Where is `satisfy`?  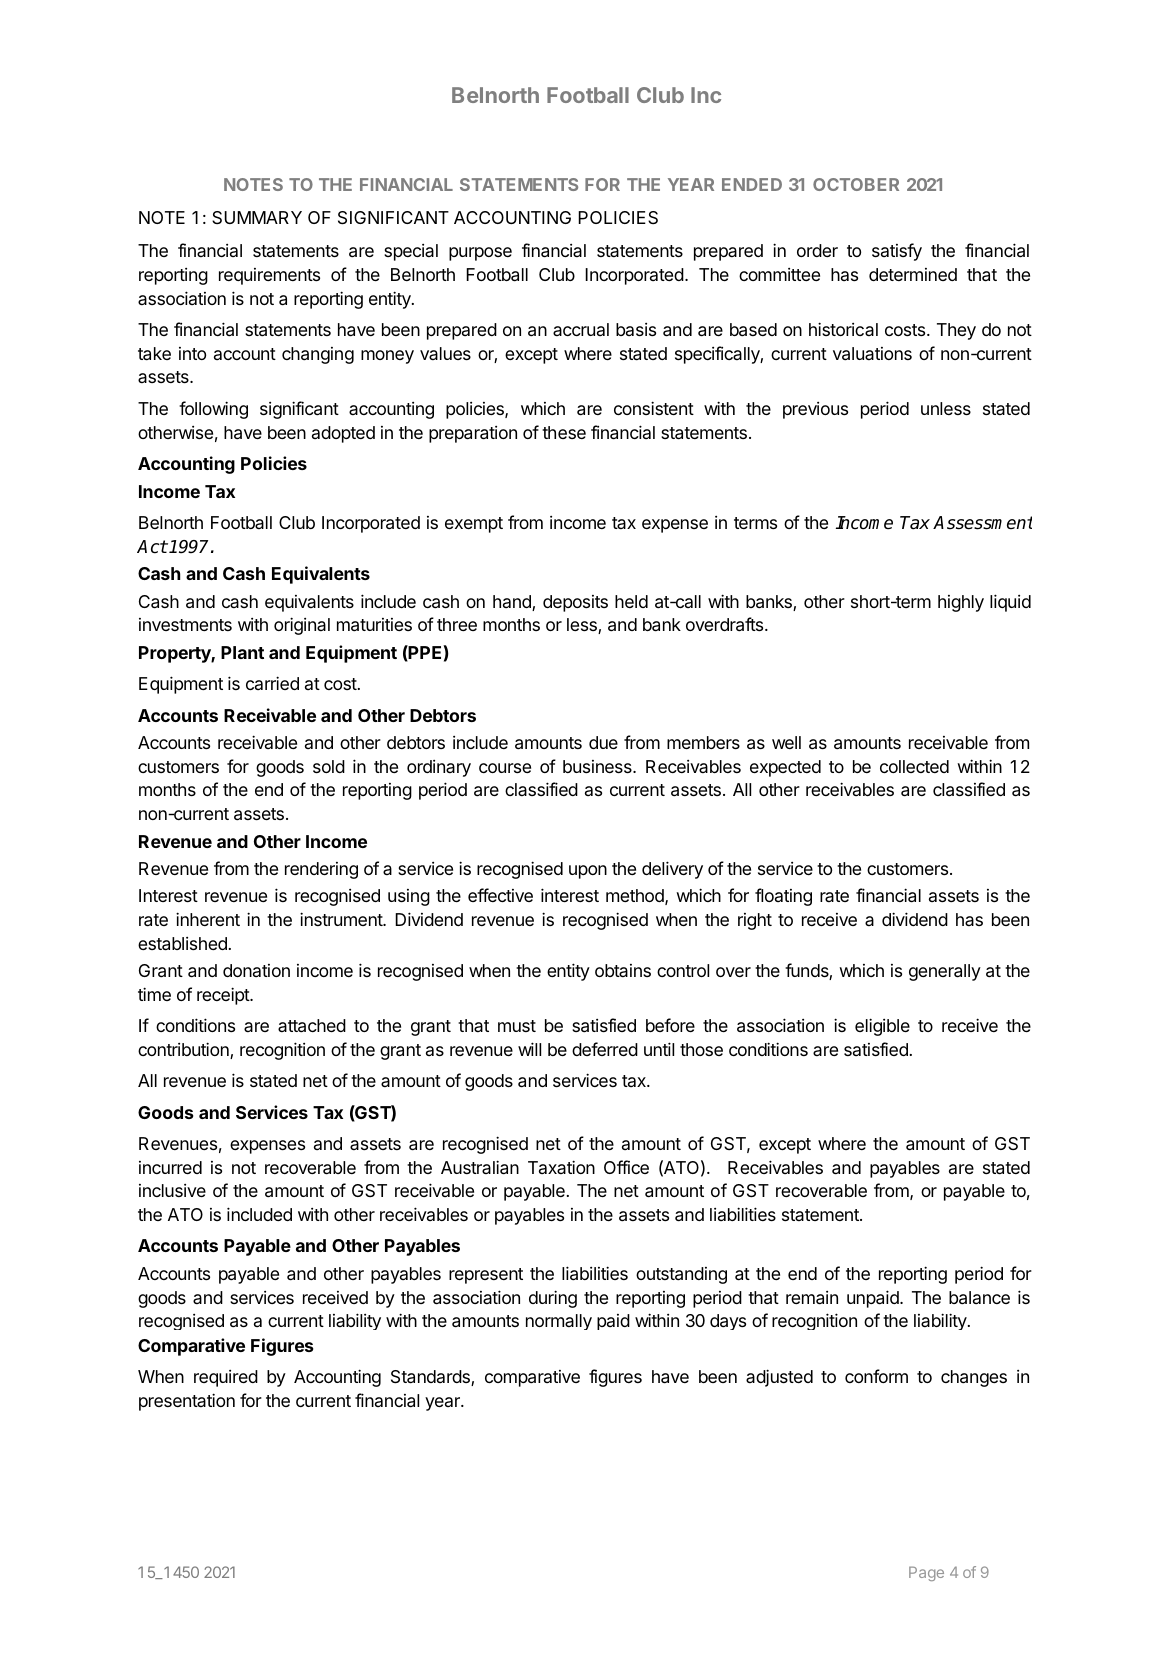 satisfy is located at coordinates (897, 252).
